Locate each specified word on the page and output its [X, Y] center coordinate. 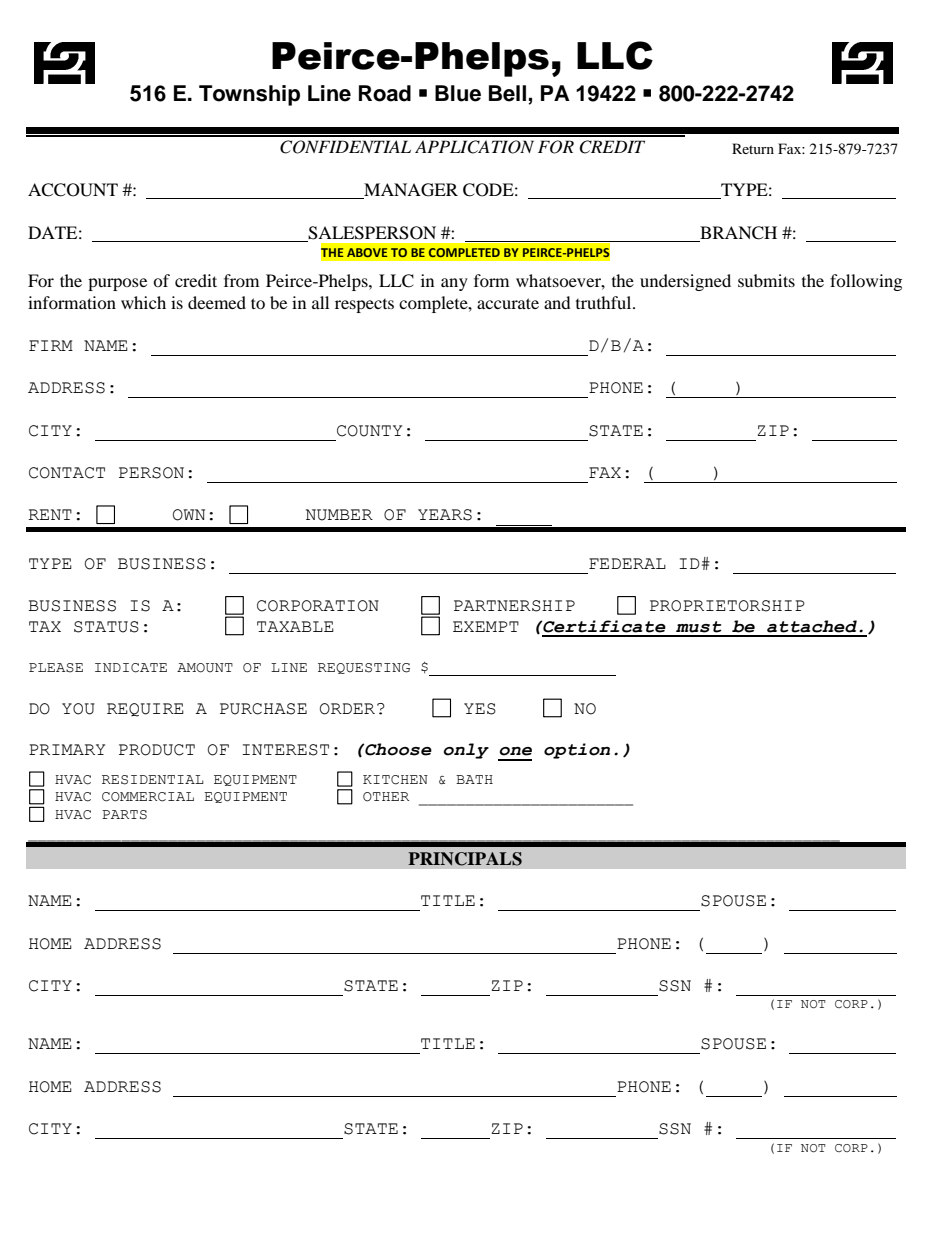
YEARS [445, 515]
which [143, 302]
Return [753, 148]
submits [766, 280]
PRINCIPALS [465, 859]
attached [812, 626]
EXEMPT [486, 626]
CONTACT [67, 473]
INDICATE [131, 668]
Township [249, 95]
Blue [458, 93]
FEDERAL [627, 563]
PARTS [124, 815]
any [454, 284]
